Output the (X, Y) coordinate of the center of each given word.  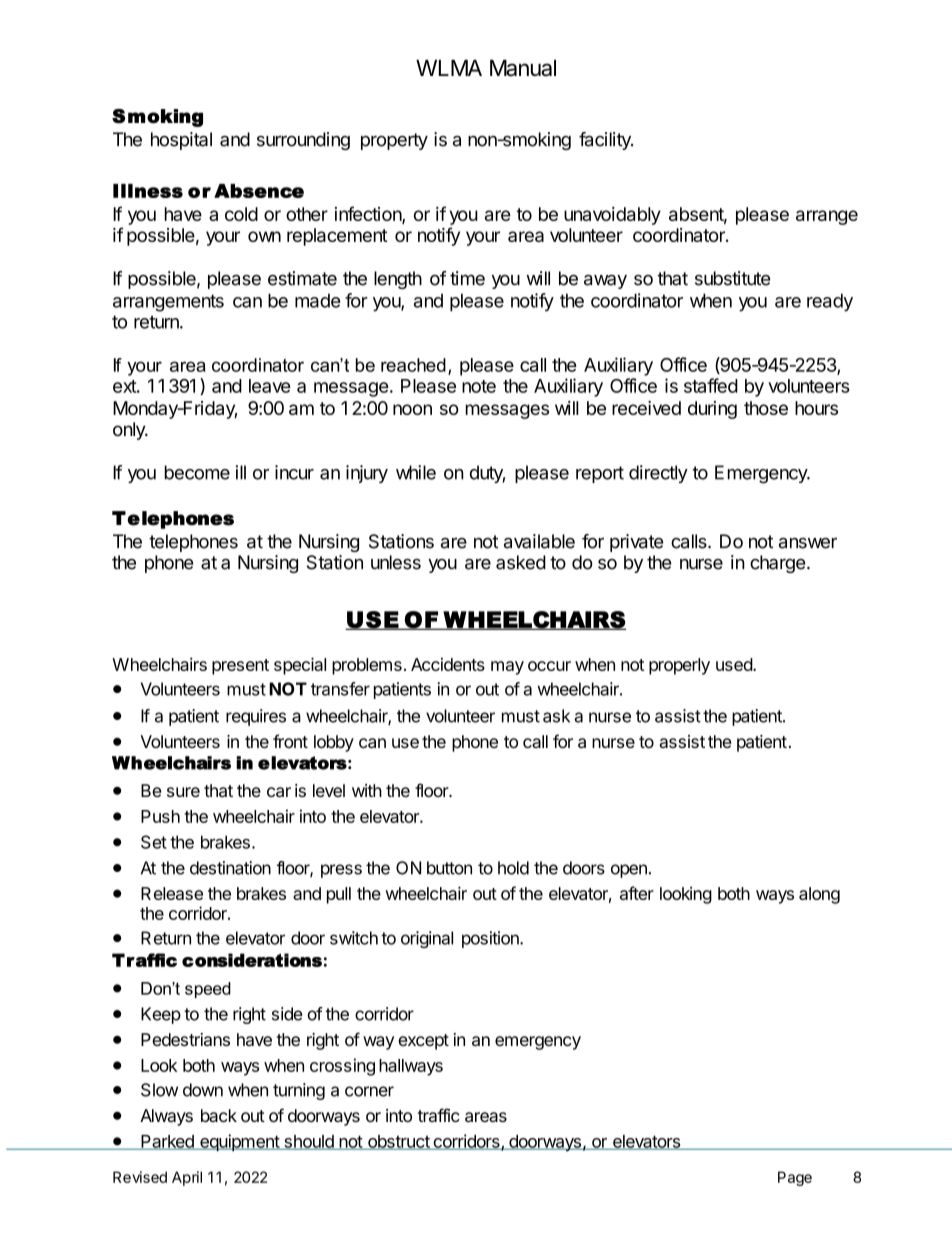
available (539, 541)
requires (256, 717)
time (467, 278)
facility (606, 141)
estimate (302, 278)
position (491, 939)
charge (777, 564)
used (735, 664)
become (197, 472)
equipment (239, 1143)
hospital (181, 141)
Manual (523, 68)
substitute (732, 278)
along (819, 895)
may (507, 668)
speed (208, 990)
